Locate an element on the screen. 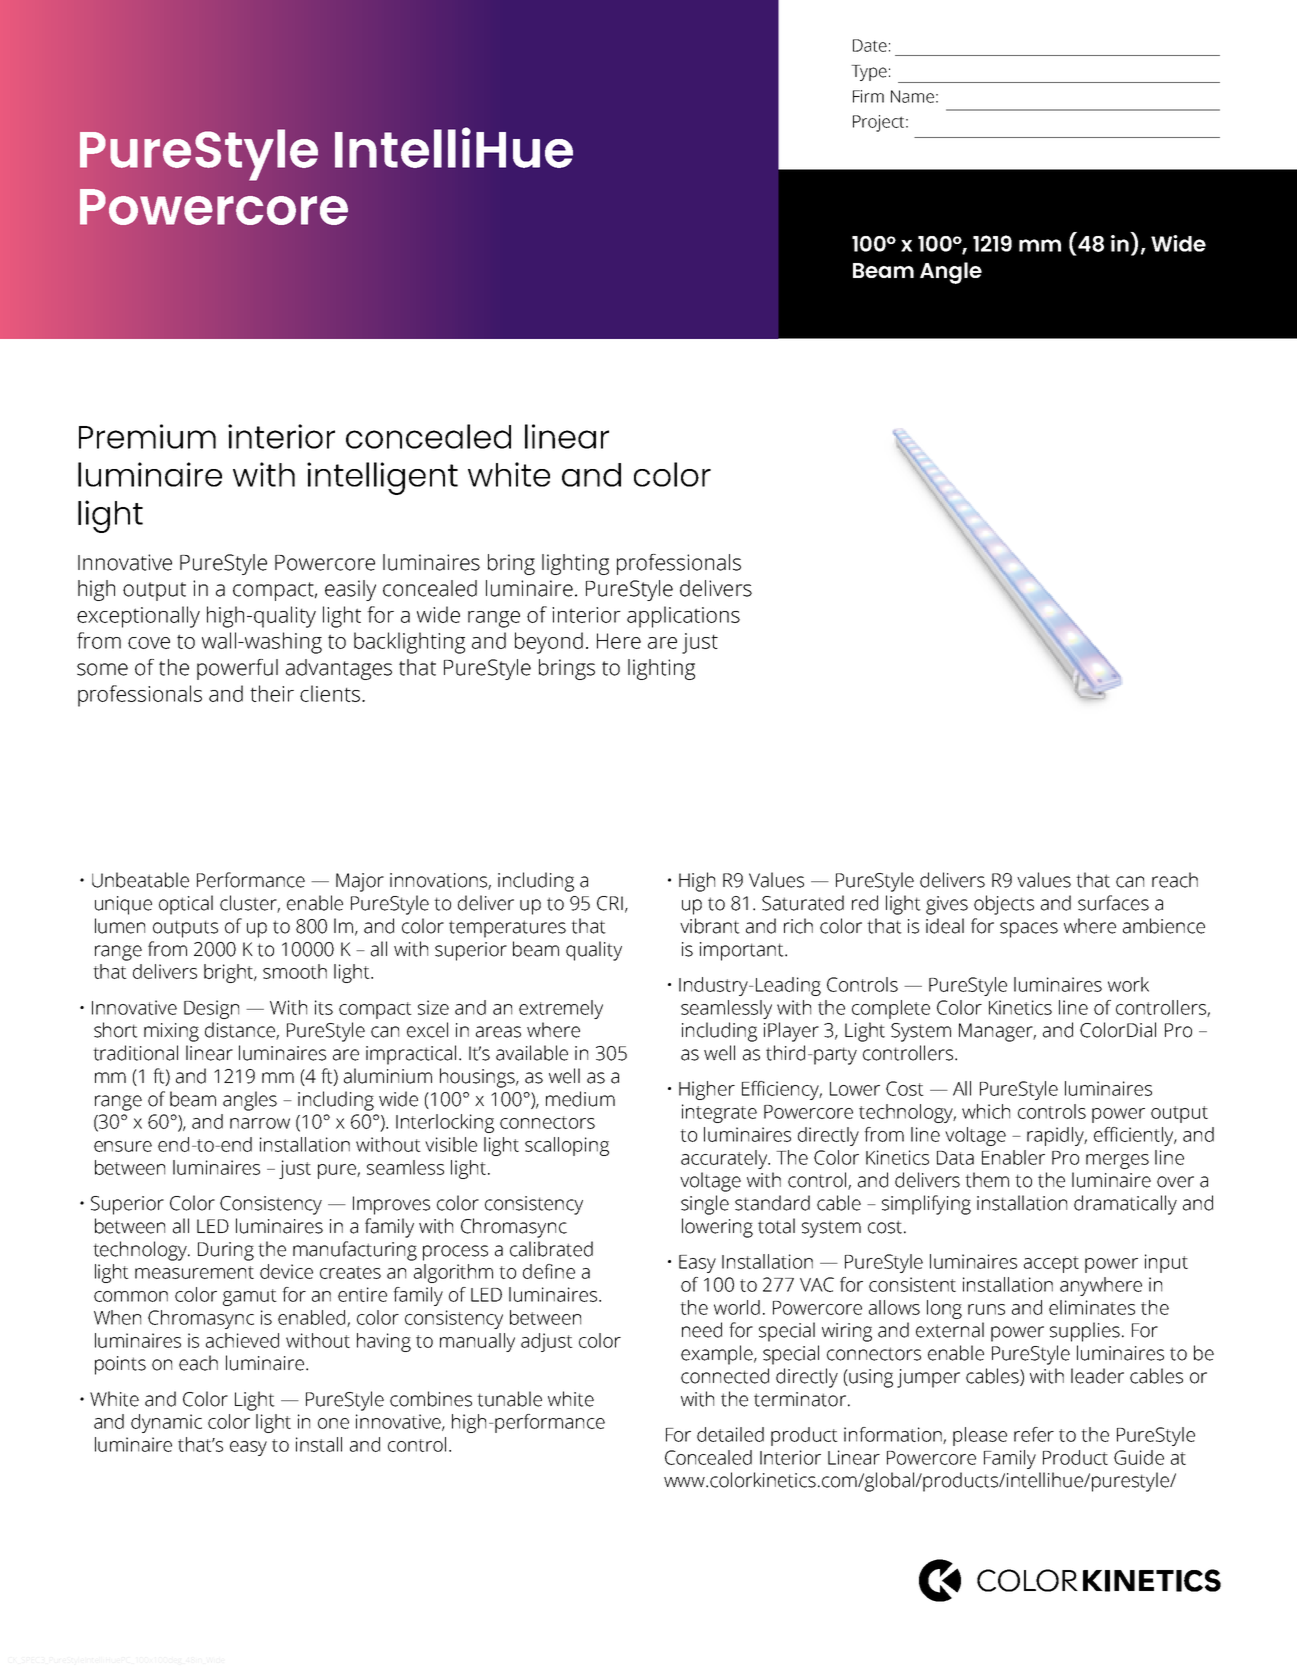 Image resolution: width=1297 pixels, height=1678 pixels. narrow is located at coordinates (260, 1123).
